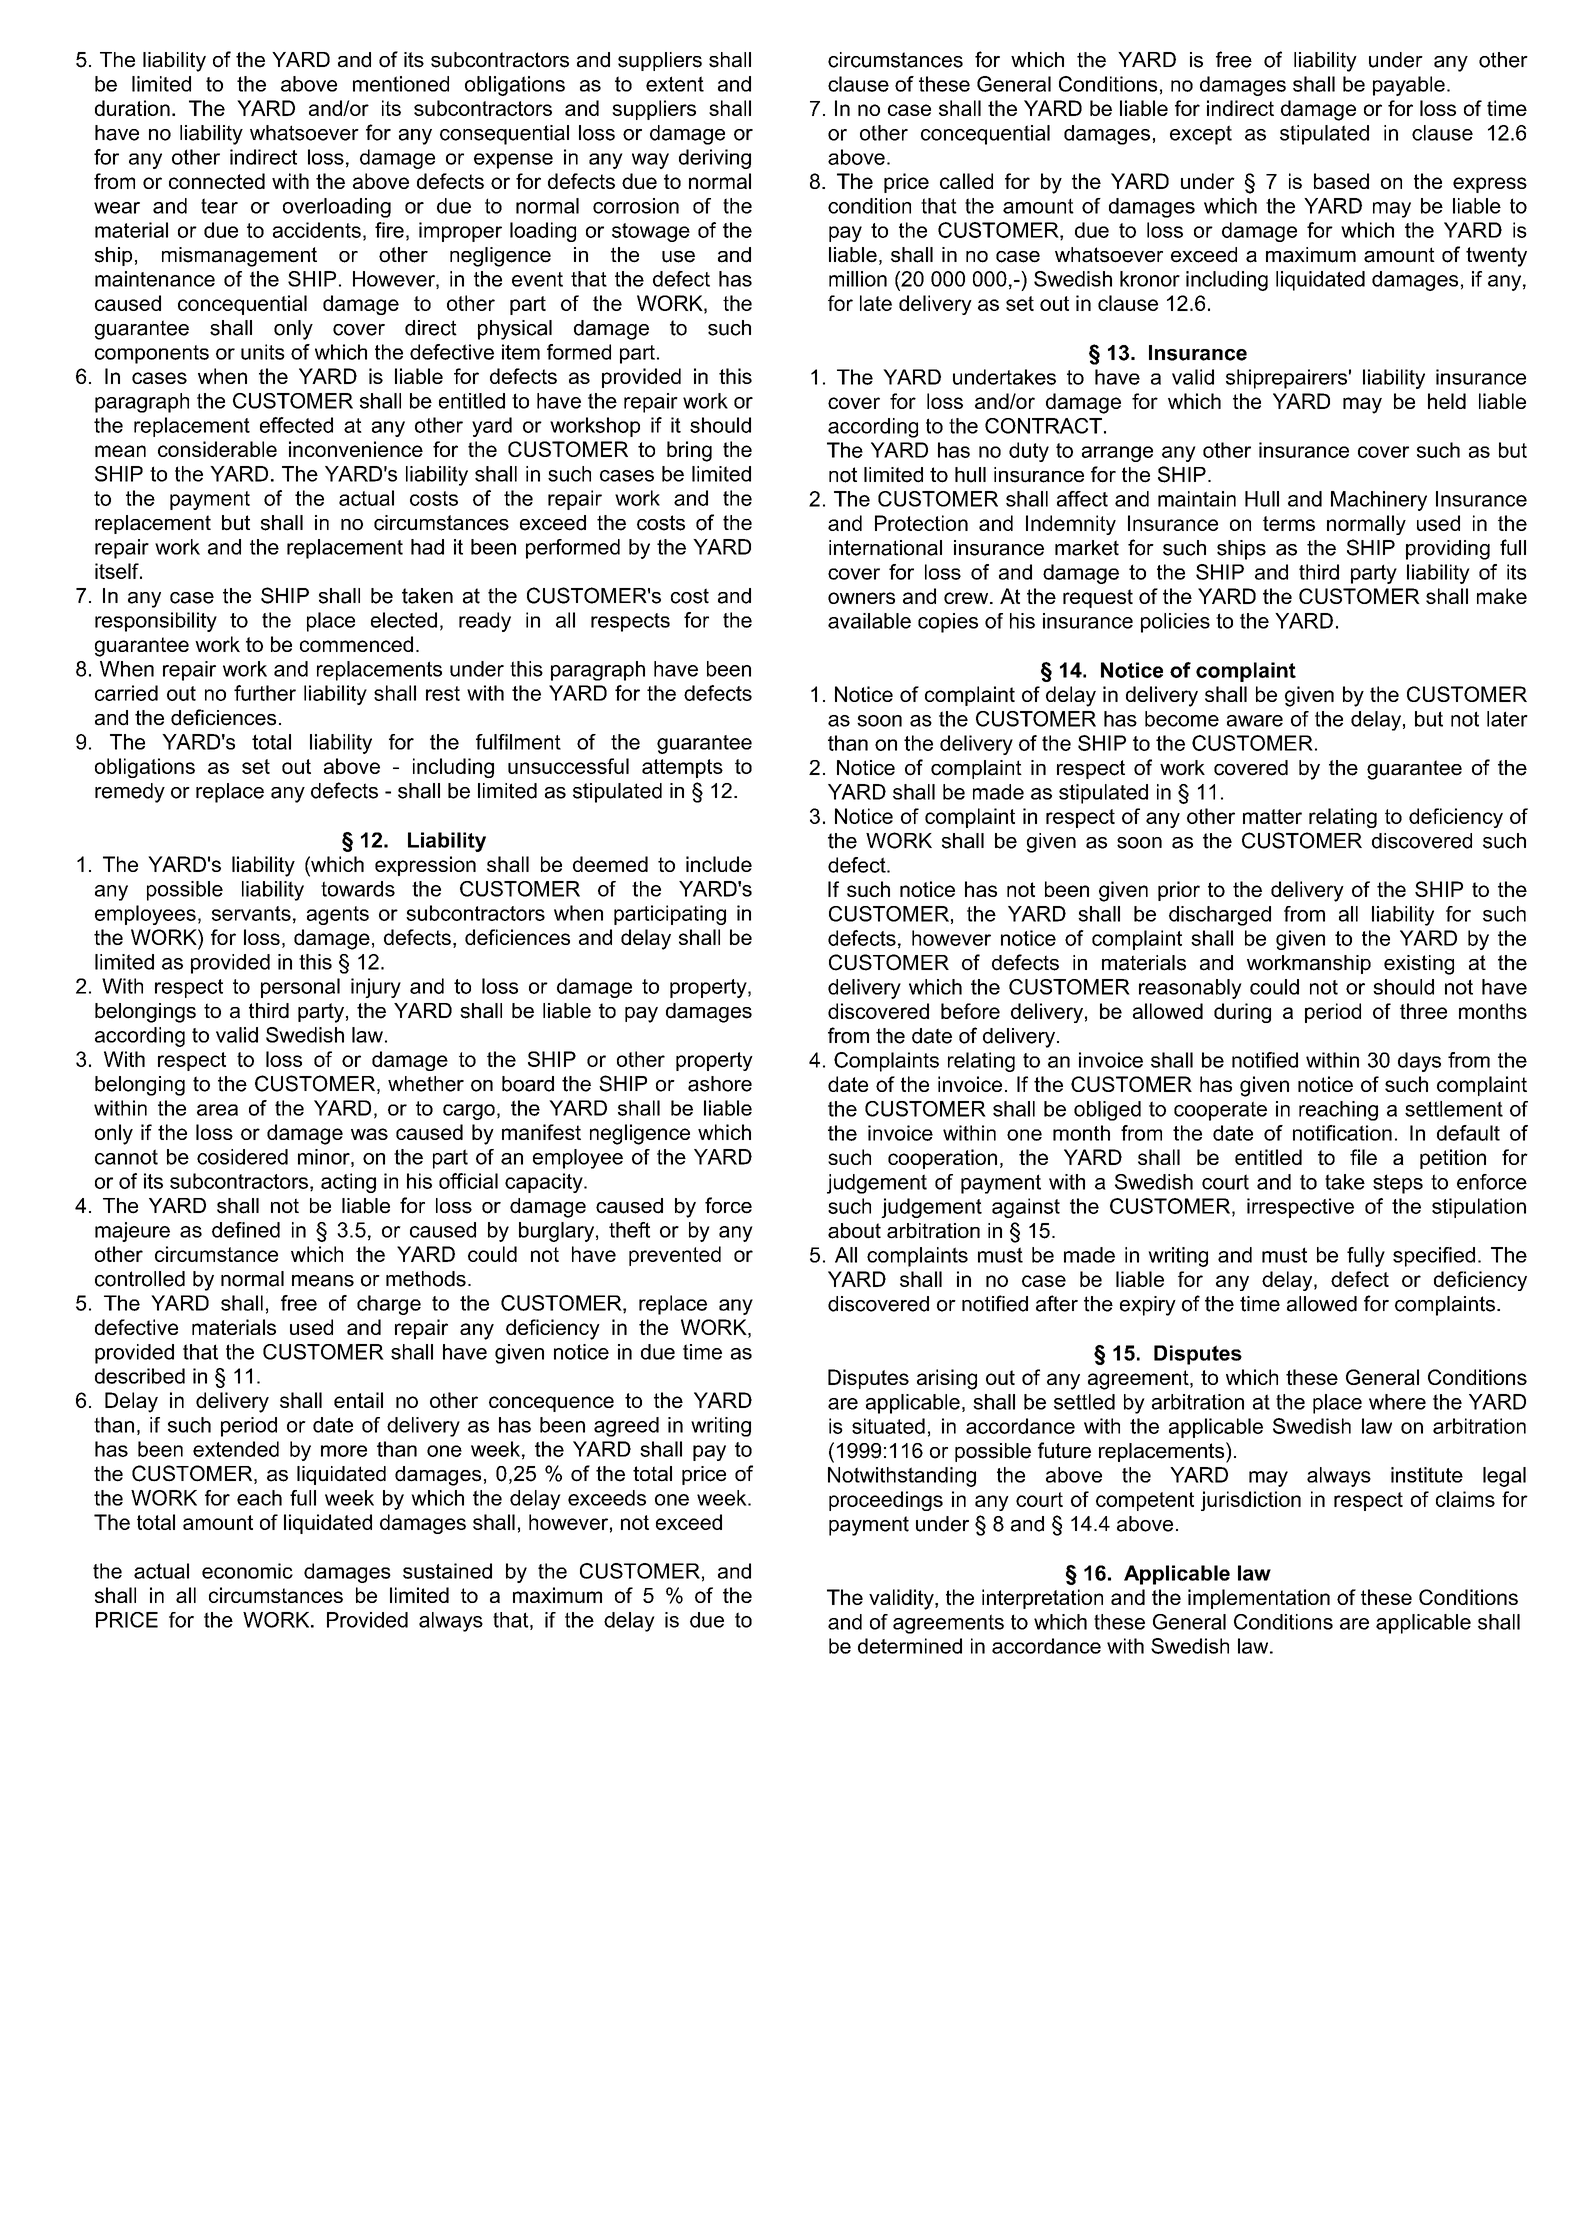  What do you see at coordinates (217, 181) in the page?
I see `connected` at bounding box center [217, 181].
